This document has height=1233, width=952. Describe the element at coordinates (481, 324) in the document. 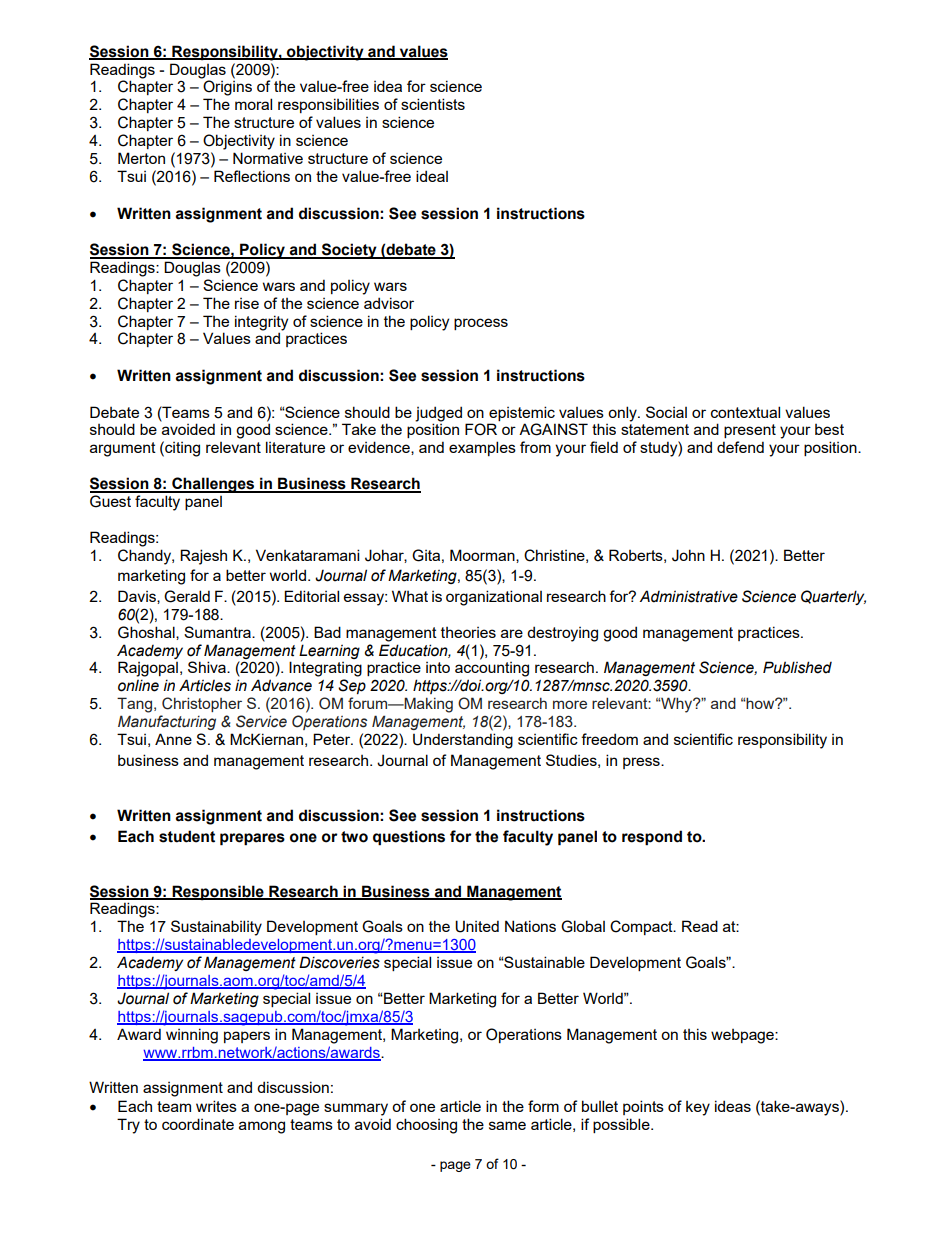

I see `process` at that location.
